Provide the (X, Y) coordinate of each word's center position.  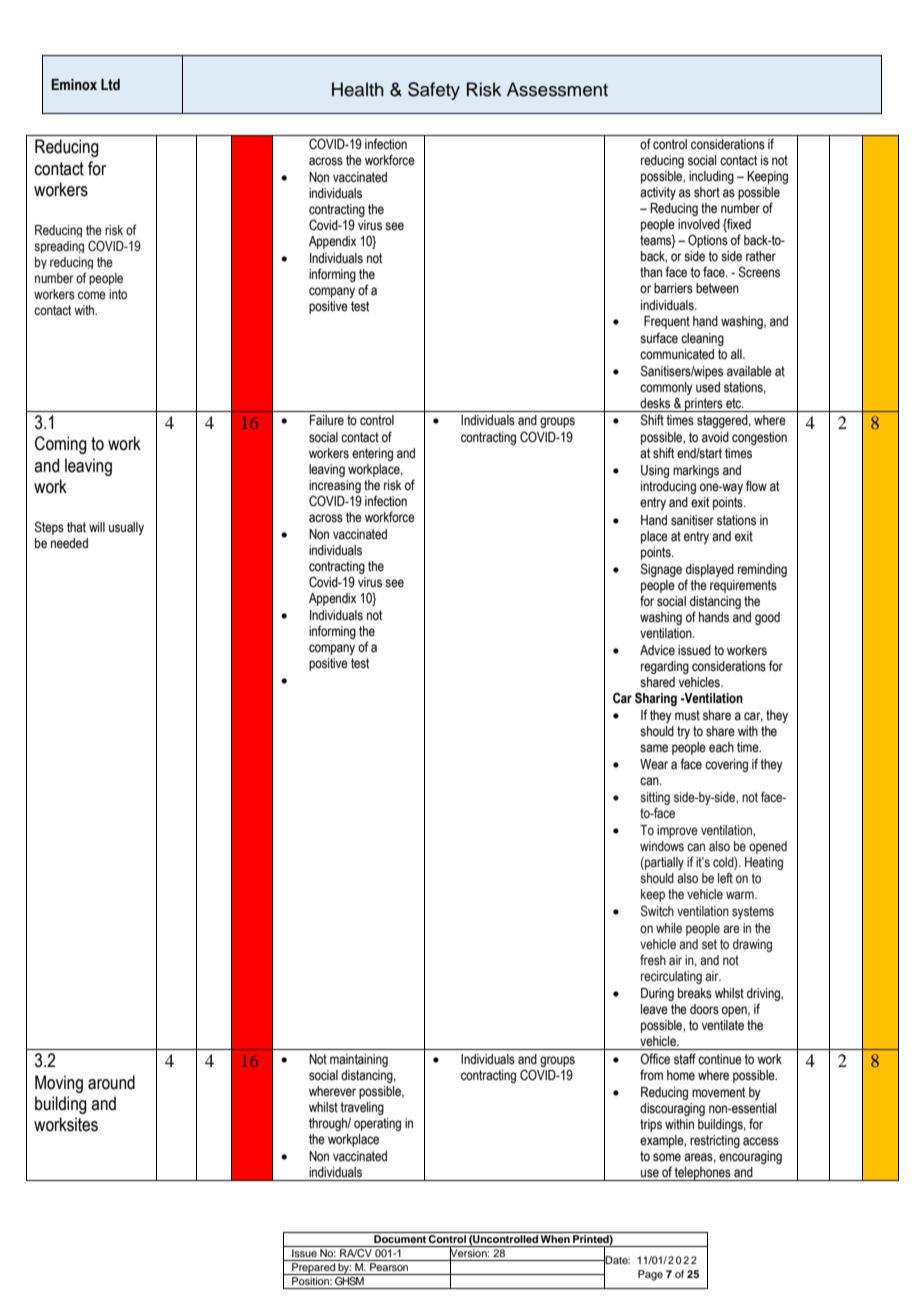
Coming (61, 445)
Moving (59, 1084)
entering (372, 454)
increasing (335, 486)
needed (69, 543)
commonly (666, 388)
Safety (434, 91)
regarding (665, 667)
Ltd (110, 84)
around (111, 1082)
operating (377, 1124)
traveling (362, 1108)
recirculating (671, 977)
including (711, 177)
